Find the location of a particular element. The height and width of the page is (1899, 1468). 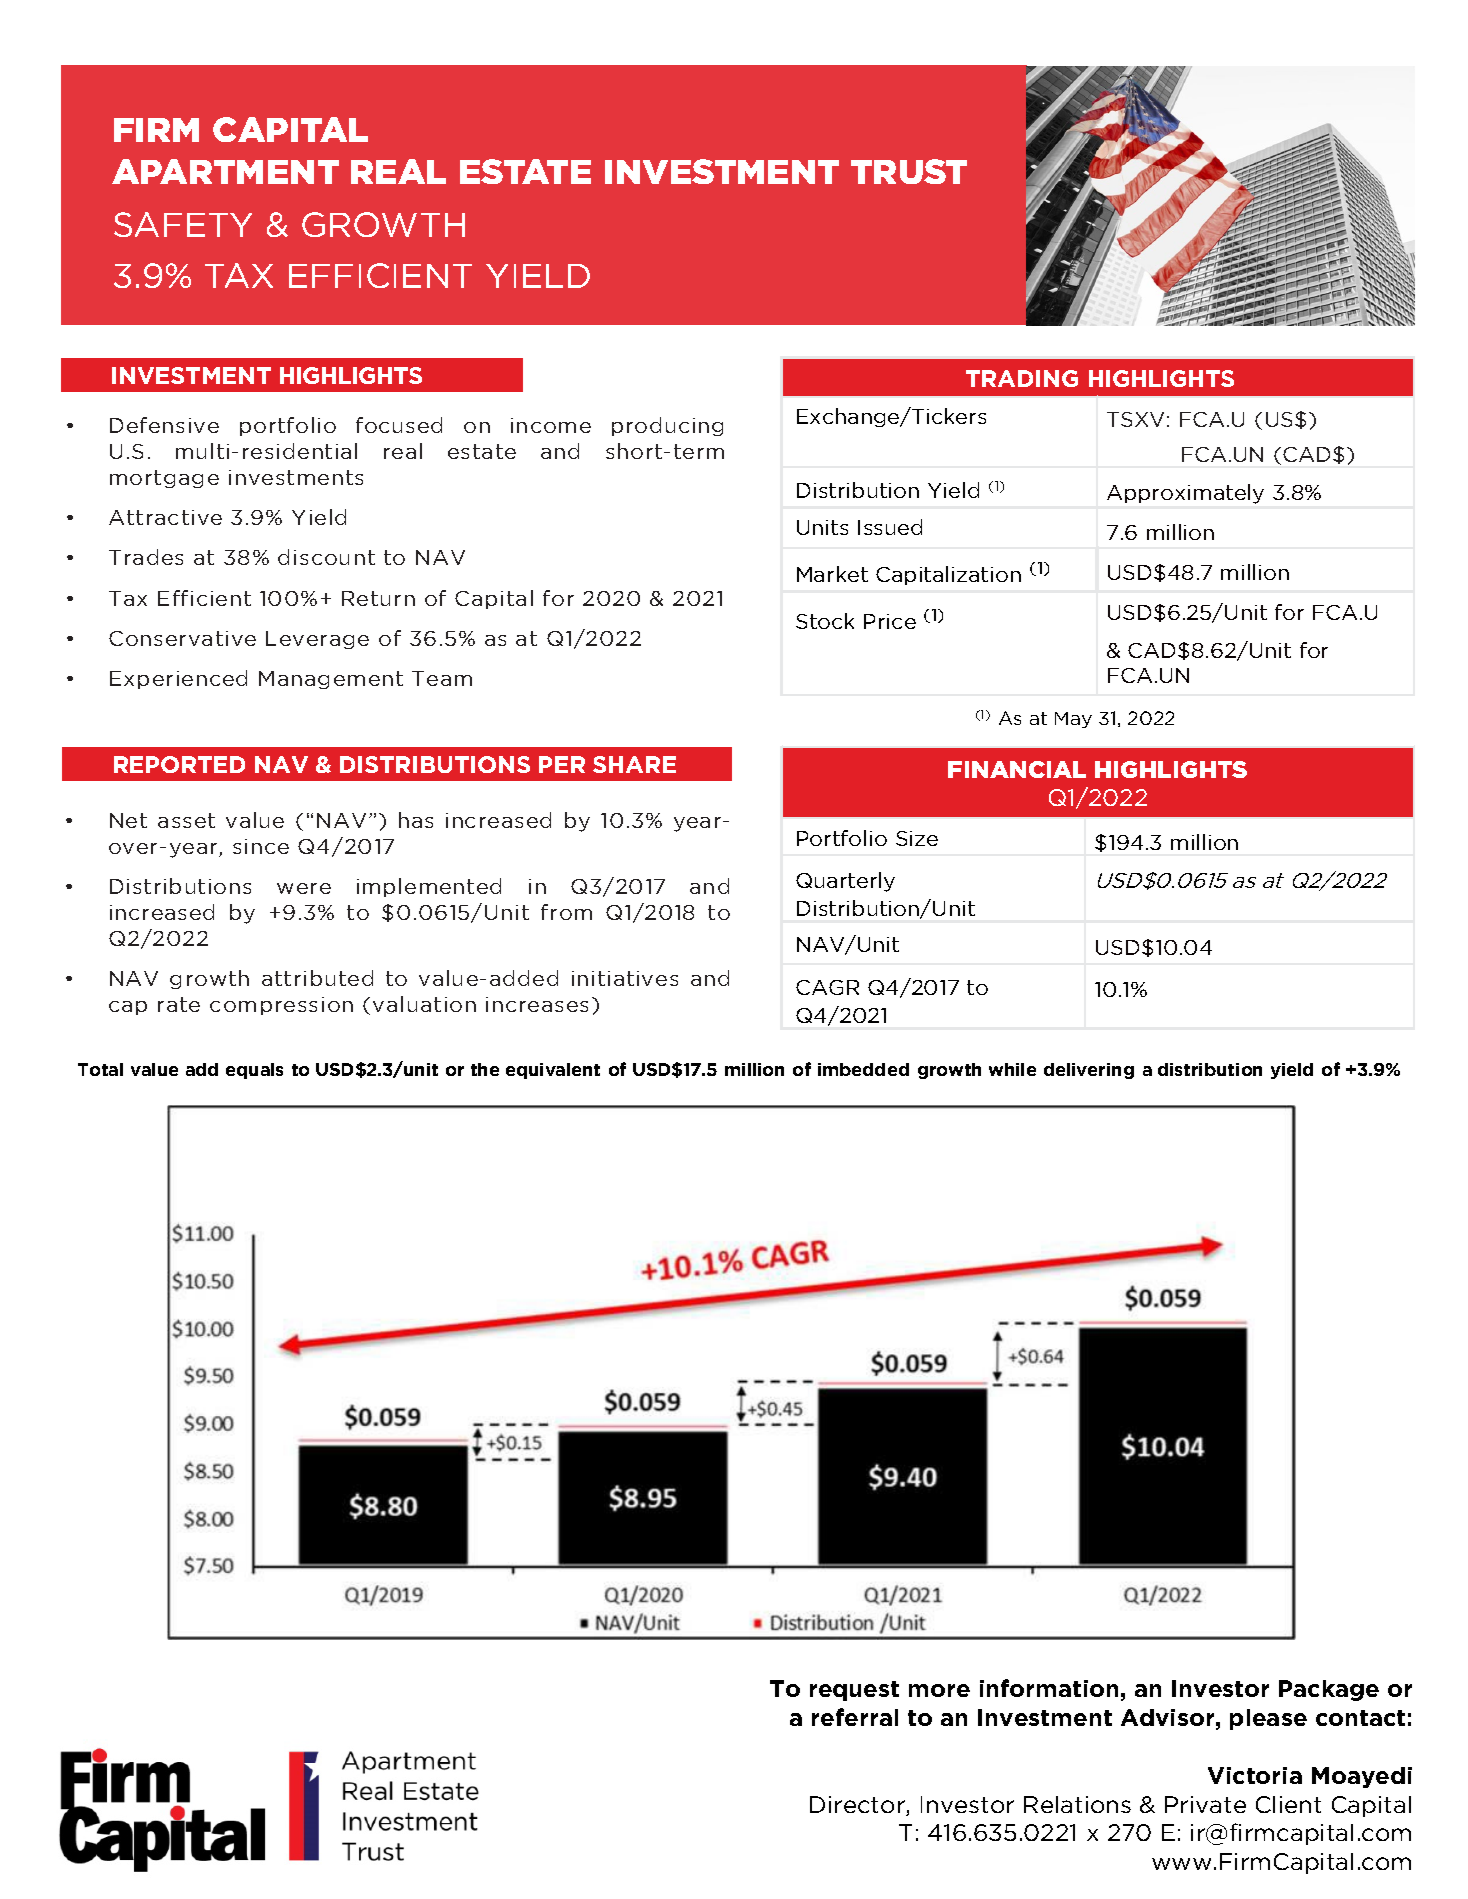

delivering is located at coordinates (1089, 1071).
